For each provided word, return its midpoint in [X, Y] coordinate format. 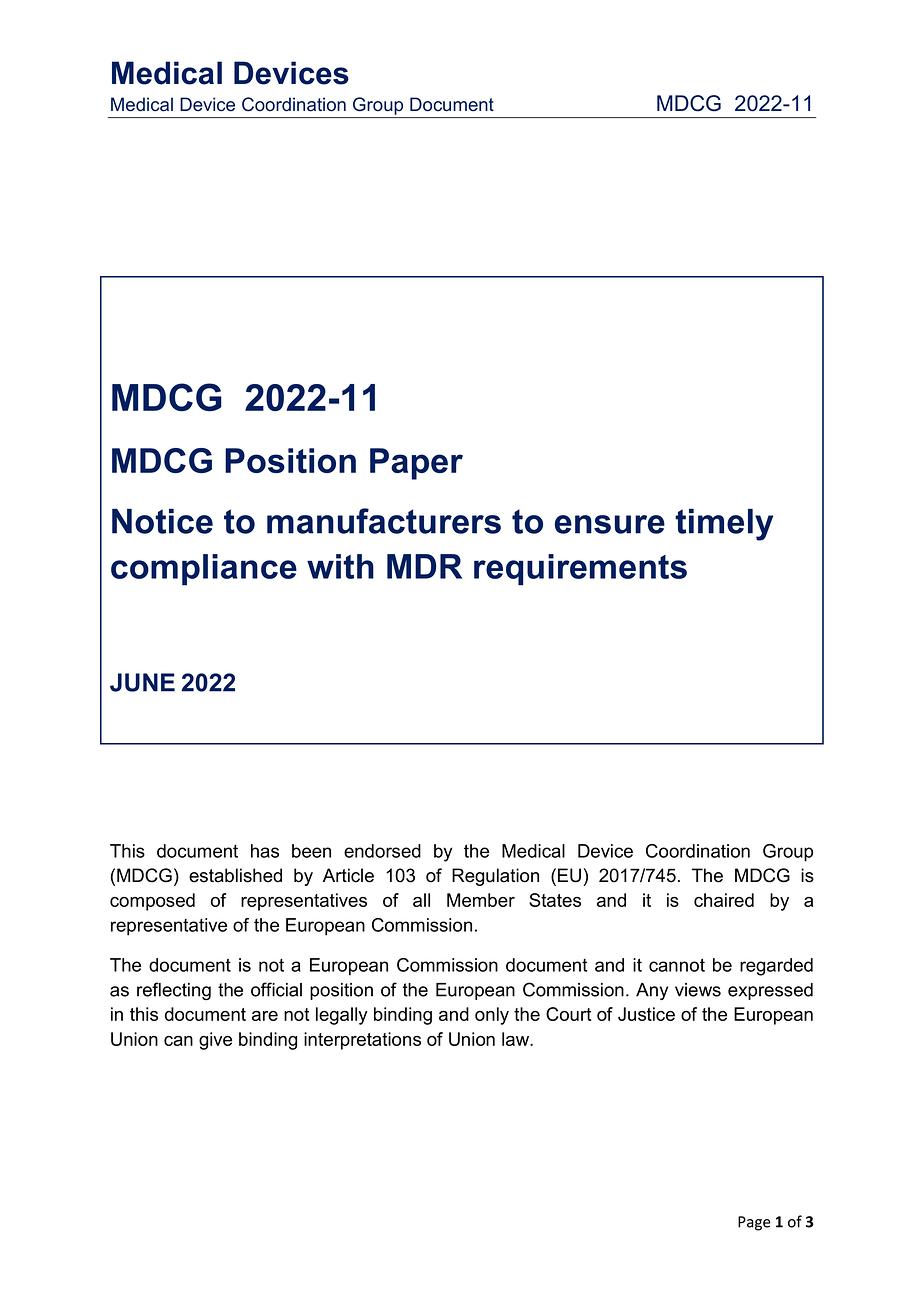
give [215, 1041]
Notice [162, 521]
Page [754, 1223]
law [517, 1039]
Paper [416, 464]
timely [724, 525]
